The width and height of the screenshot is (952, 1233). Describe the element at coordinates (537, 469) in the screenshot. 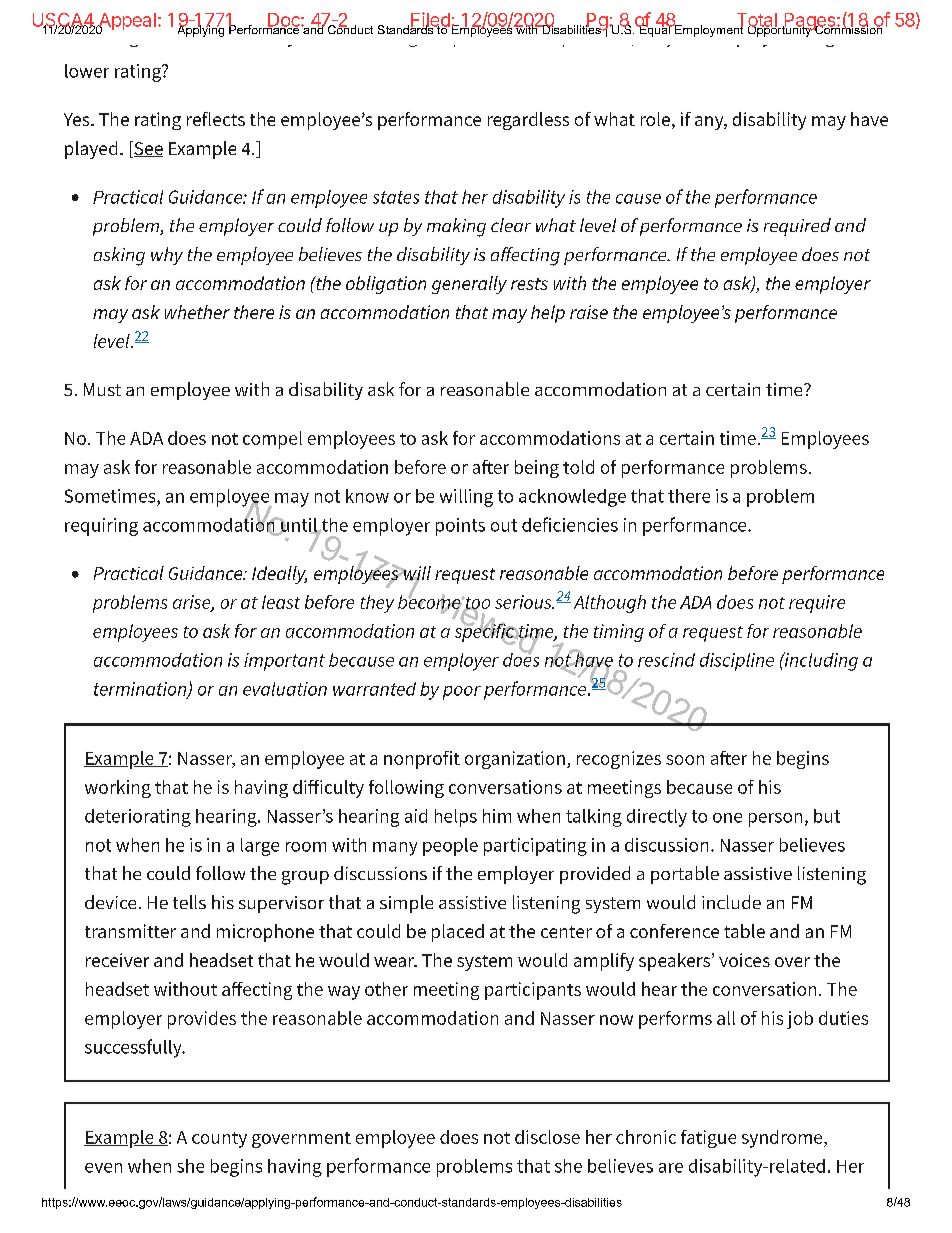

I see `being` at that location.
